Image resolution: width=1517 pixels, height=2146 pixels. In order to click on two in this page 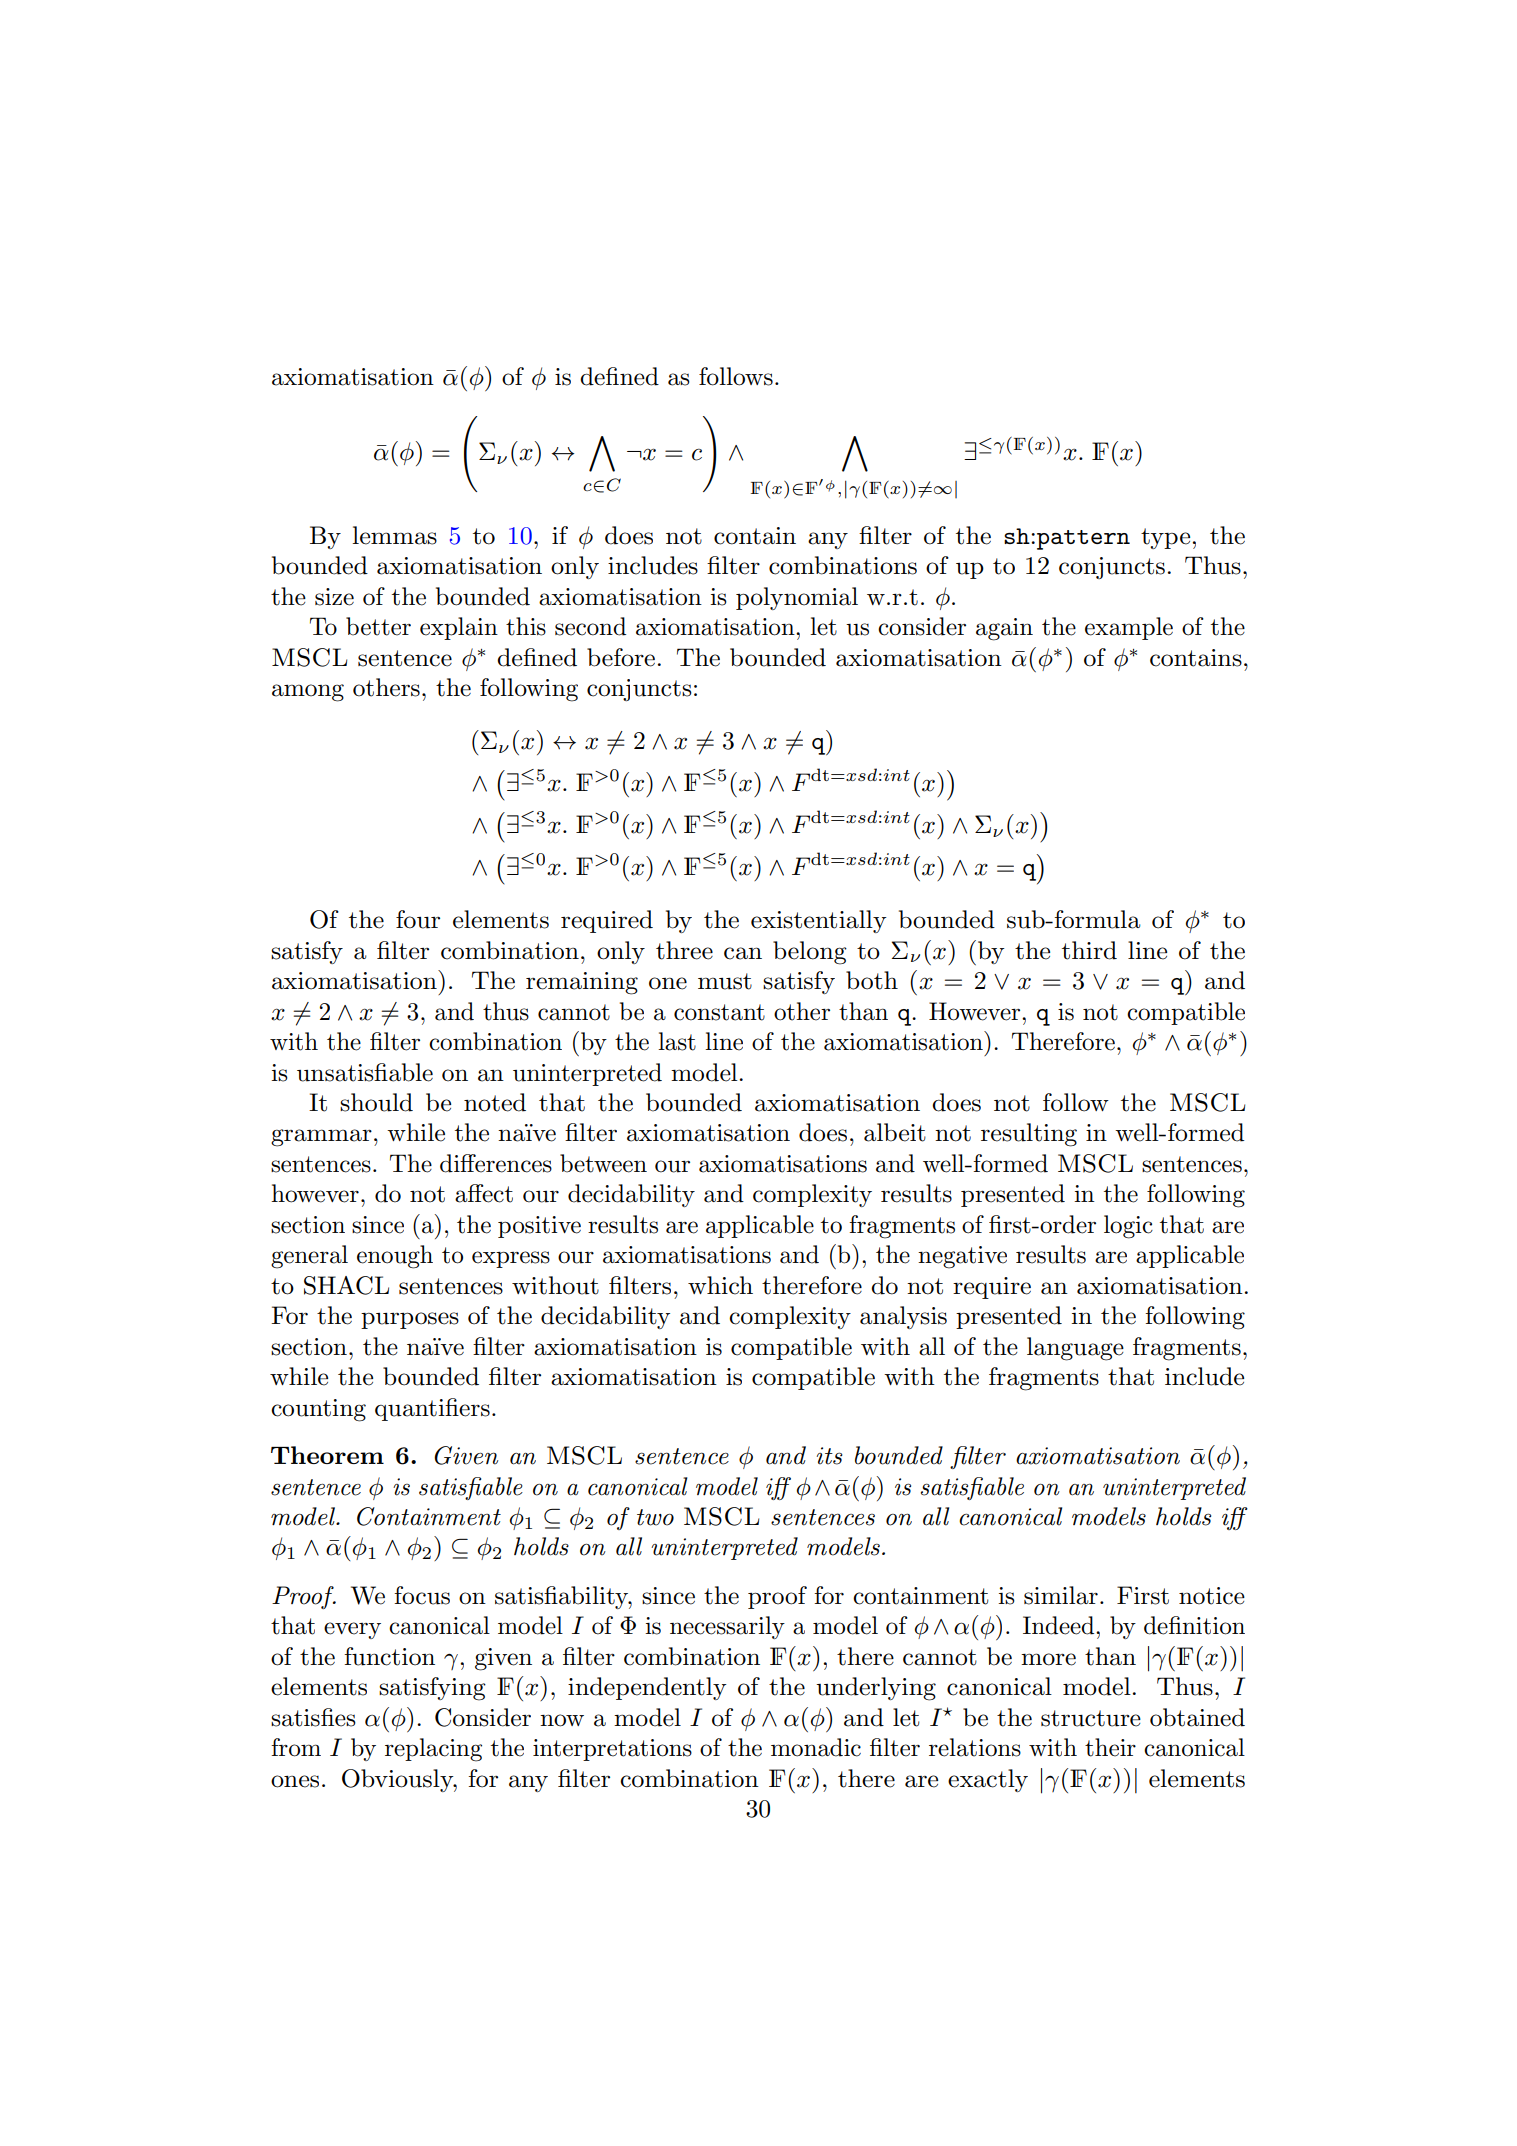, I will do `click(655, 1517)`.
